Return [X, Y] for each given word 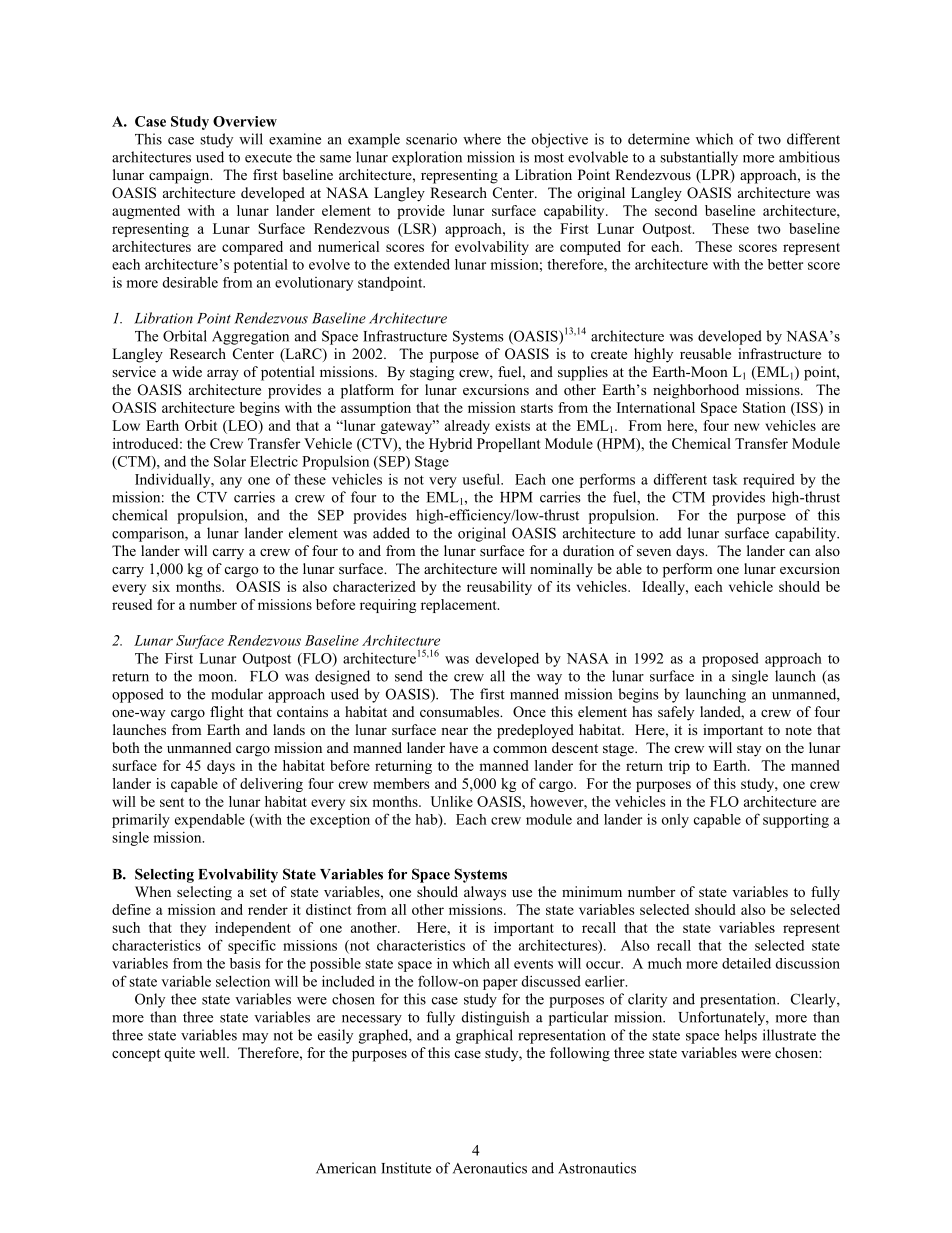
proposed [730, 659]
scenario [431, 139]
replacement [460, 606]
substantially [699, 158]
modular [237, 694]
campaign [180, 176]
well [213, 1052]
